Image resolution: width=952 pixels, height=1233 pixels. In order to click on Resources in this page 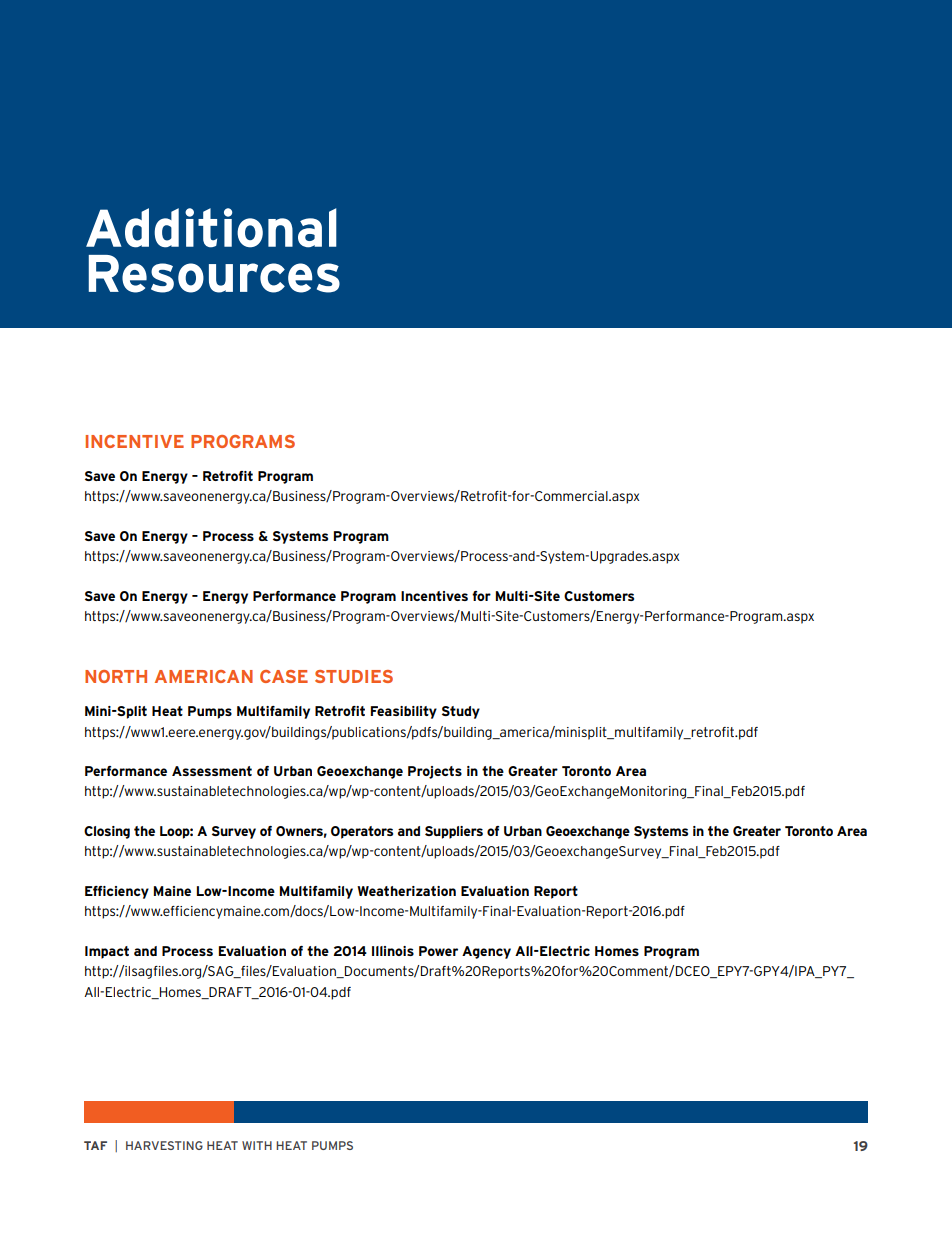, I will do `click(214, 274)`.
